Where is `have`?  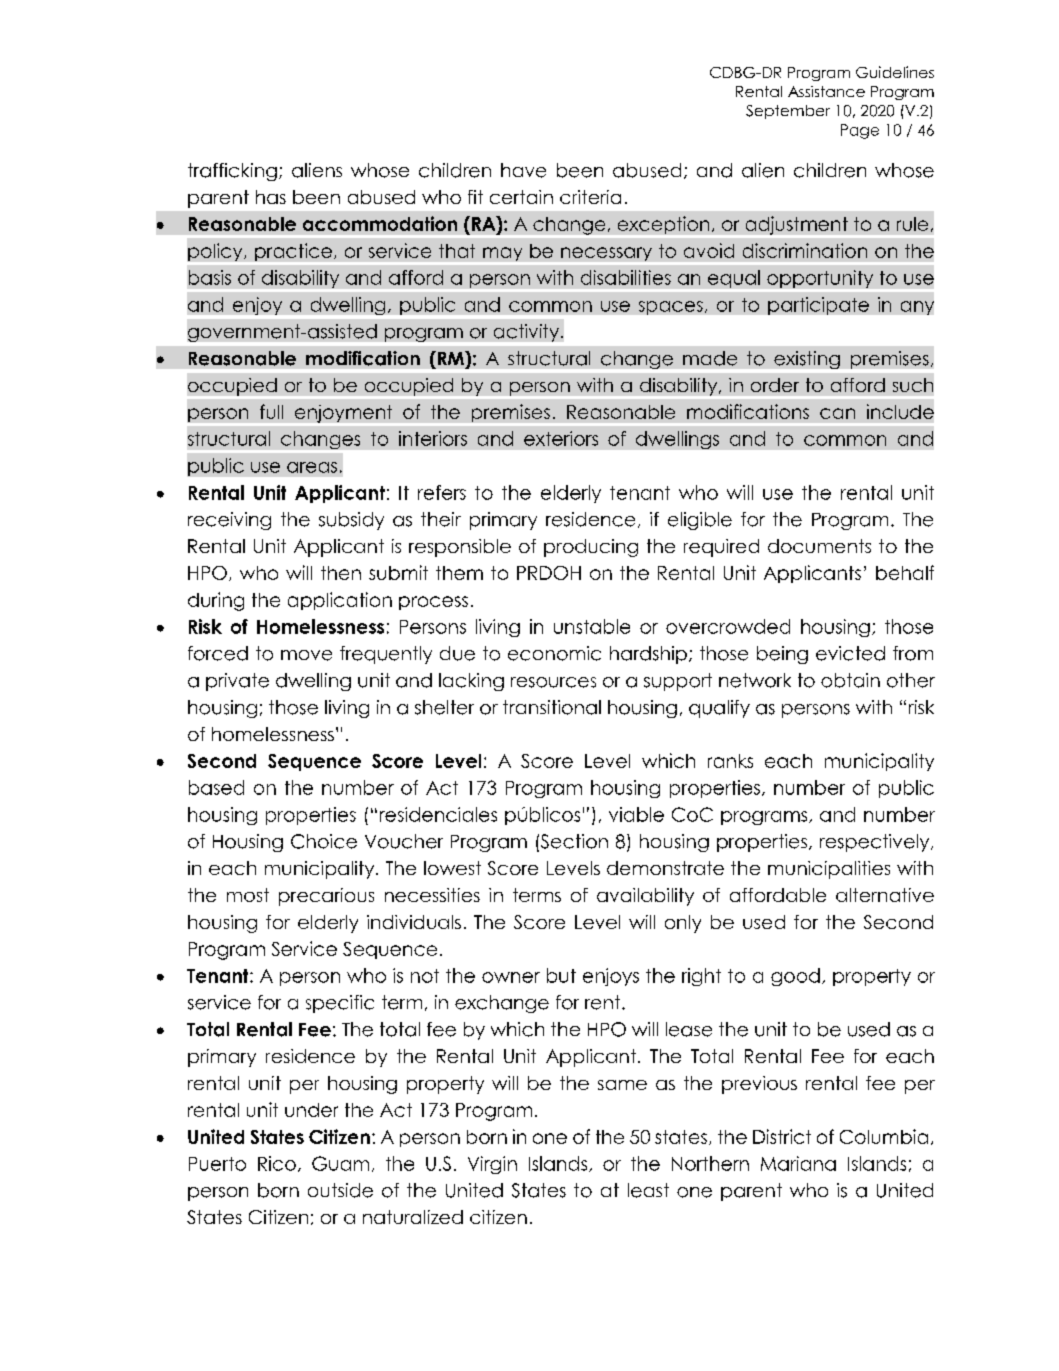 have is located at coordinates (523, 170).
